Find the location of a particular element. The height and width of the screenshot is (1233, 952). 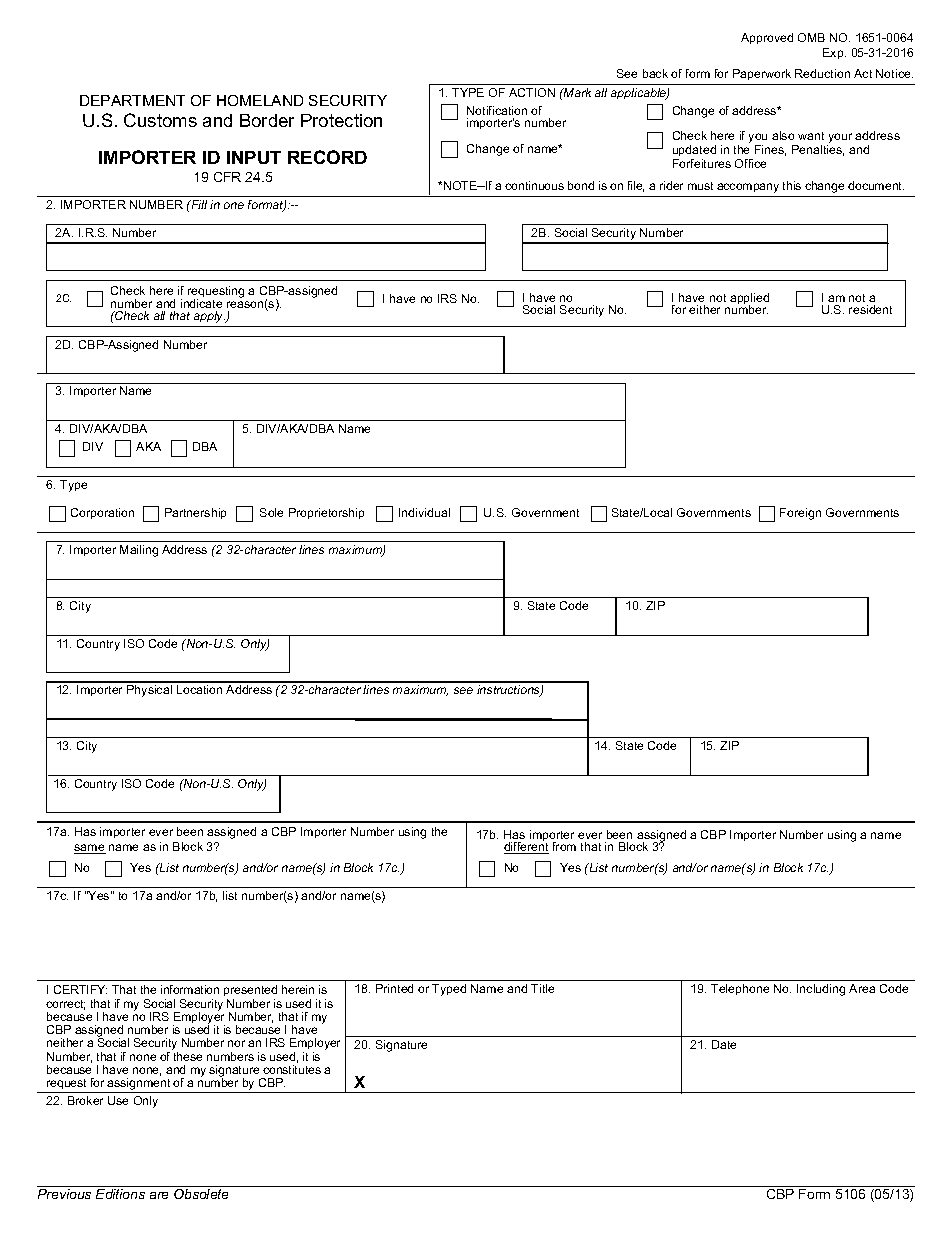

different is located at coordinates (526, 847).
